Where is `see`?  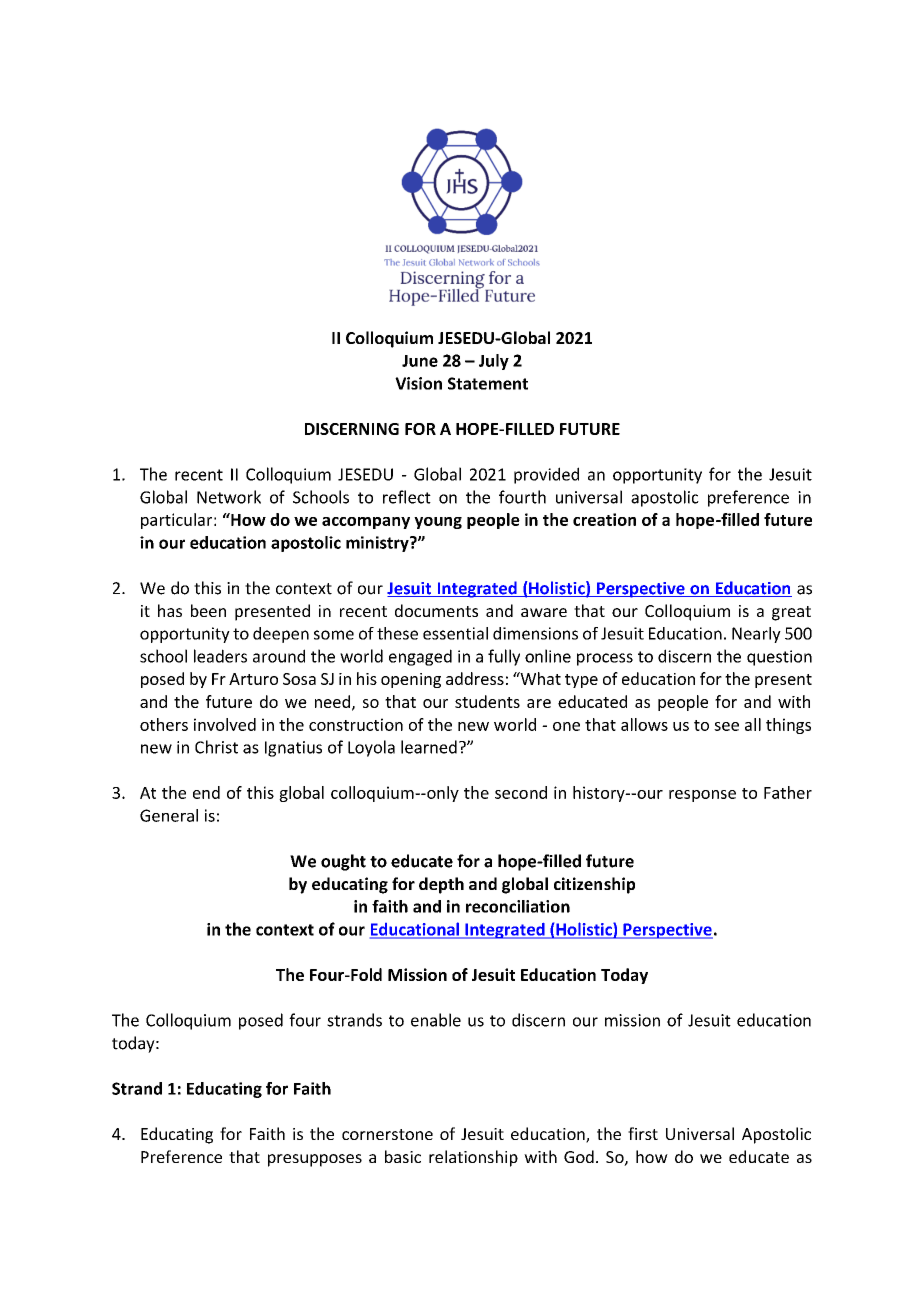
see is located at coordinates (726, 726).
